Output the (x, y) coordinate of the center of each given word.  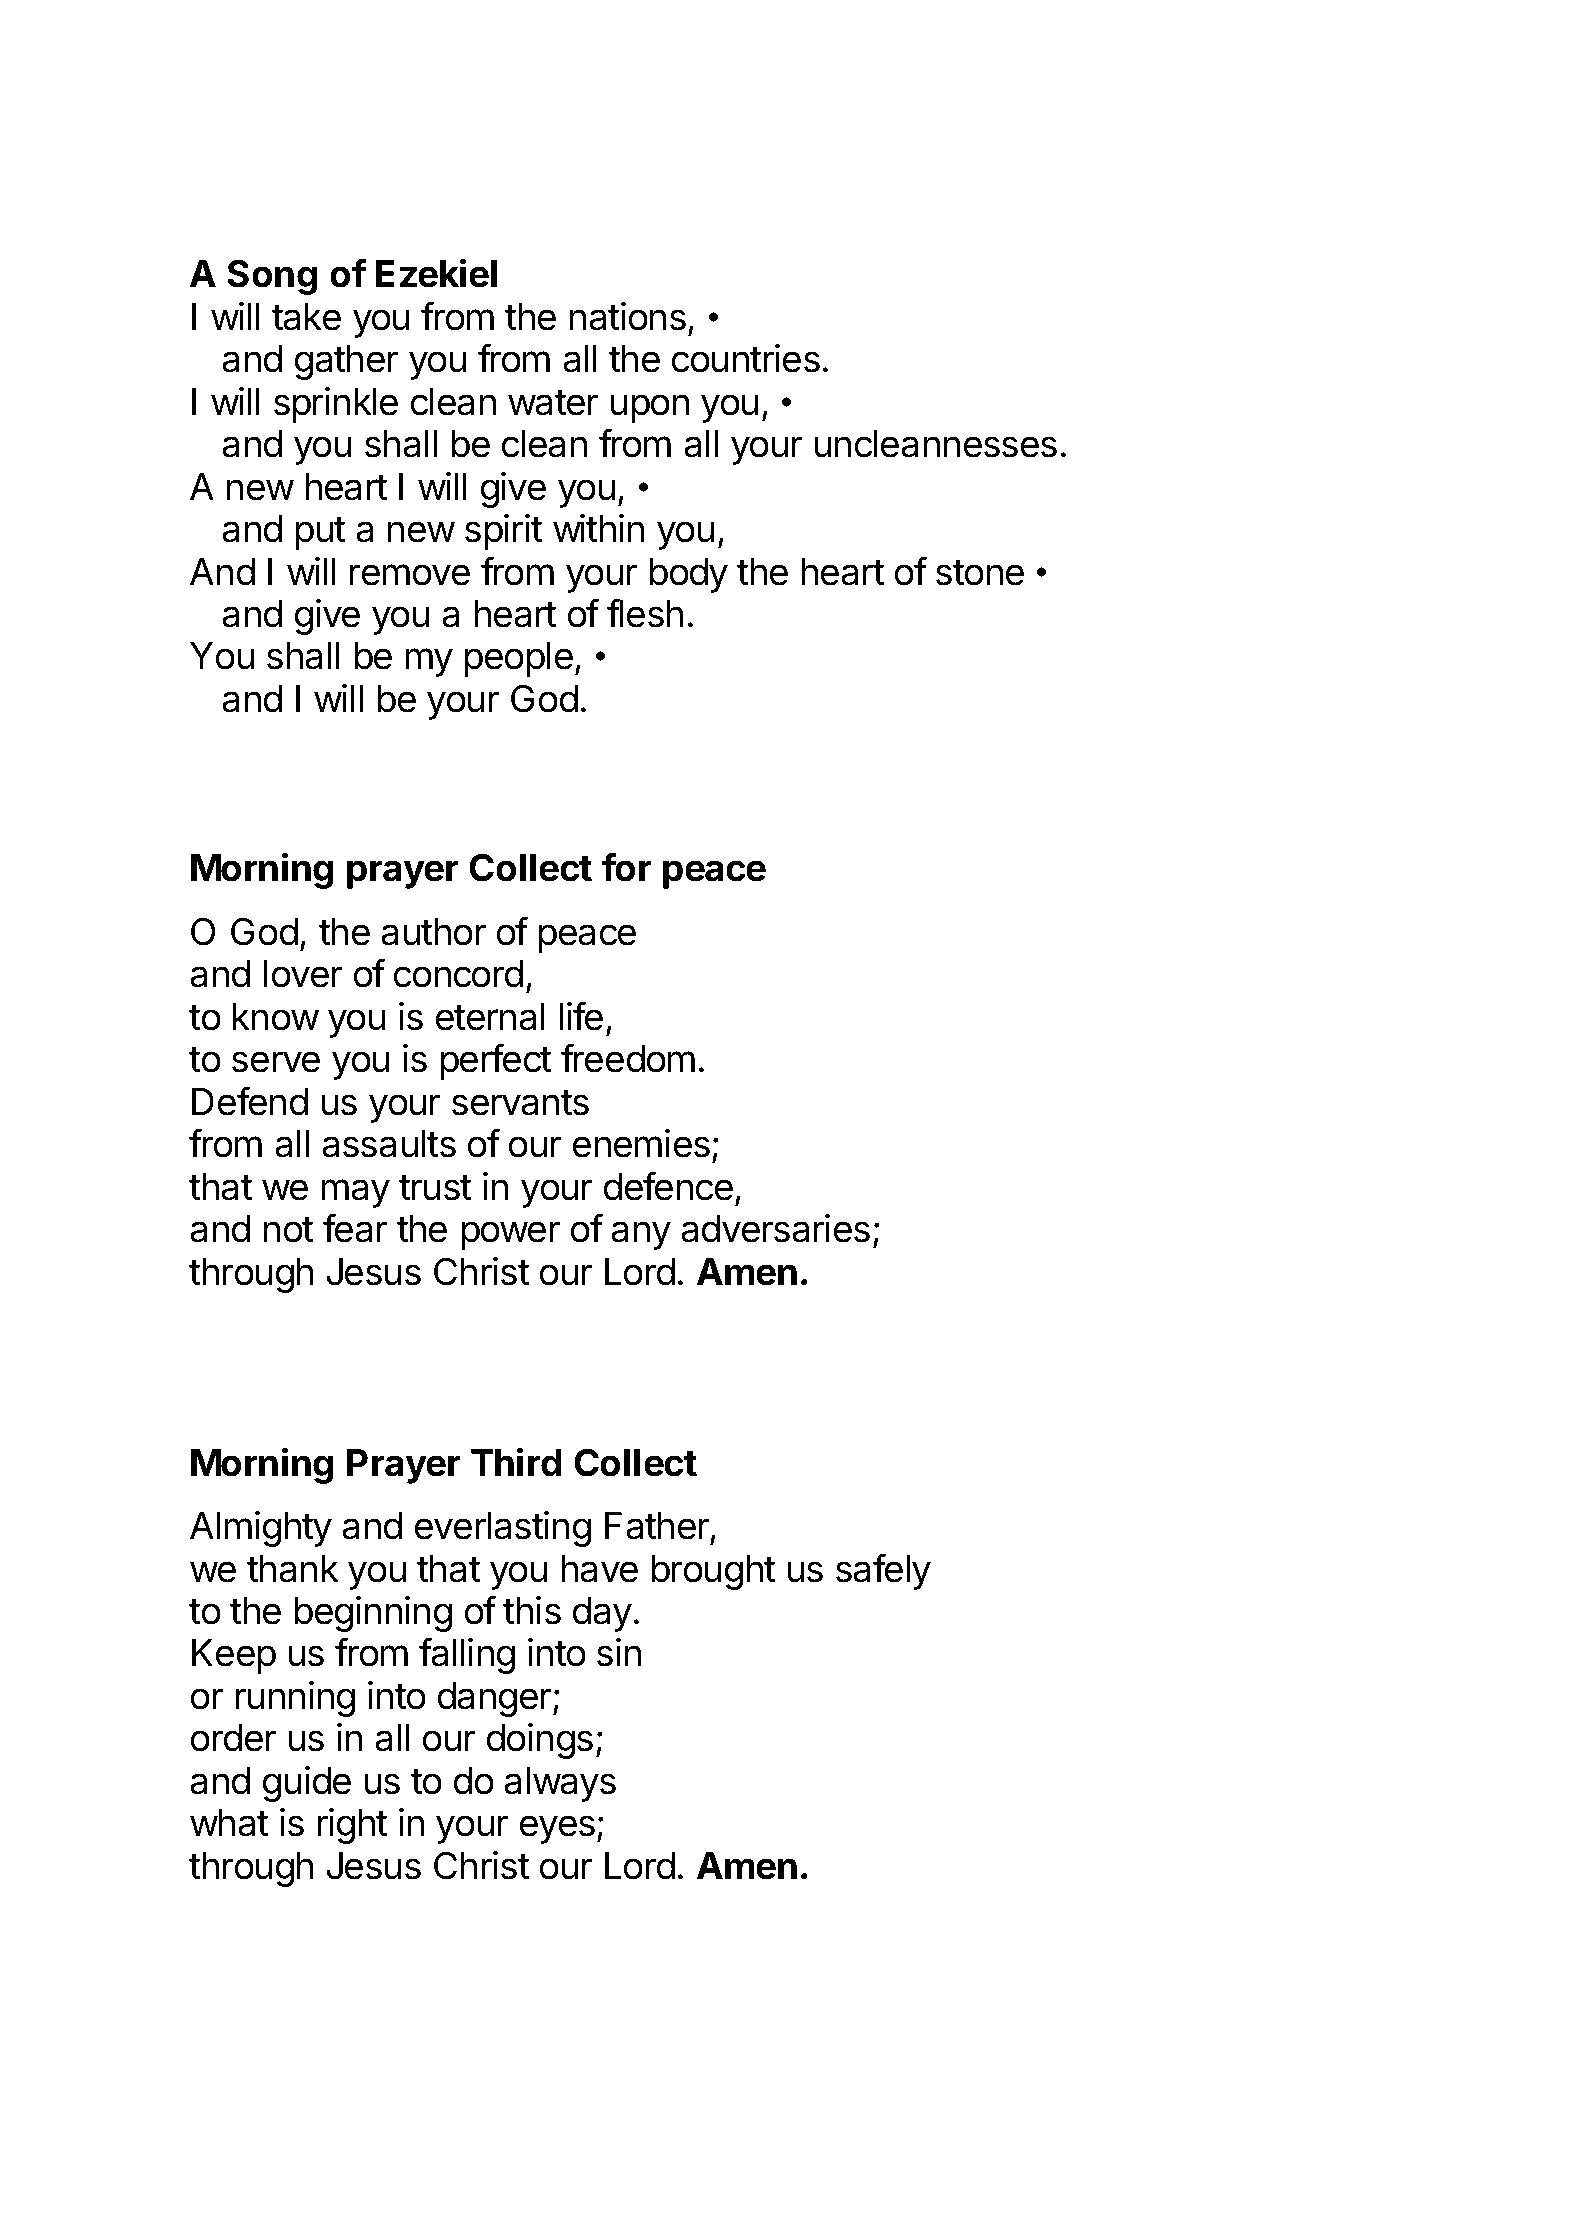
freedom (628, 1058)
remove (410, 575)
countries (746, 358)
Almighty (261, 1529)
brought (714, 1572)
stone (980, 573)
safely (883, 1572)
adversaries (775, 1228)
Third (516, 1462)
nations (628, 316)
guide (307, 1784)
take (306, 317)
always (560, 1784)
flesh (645, 613)
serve (276, 1062)
